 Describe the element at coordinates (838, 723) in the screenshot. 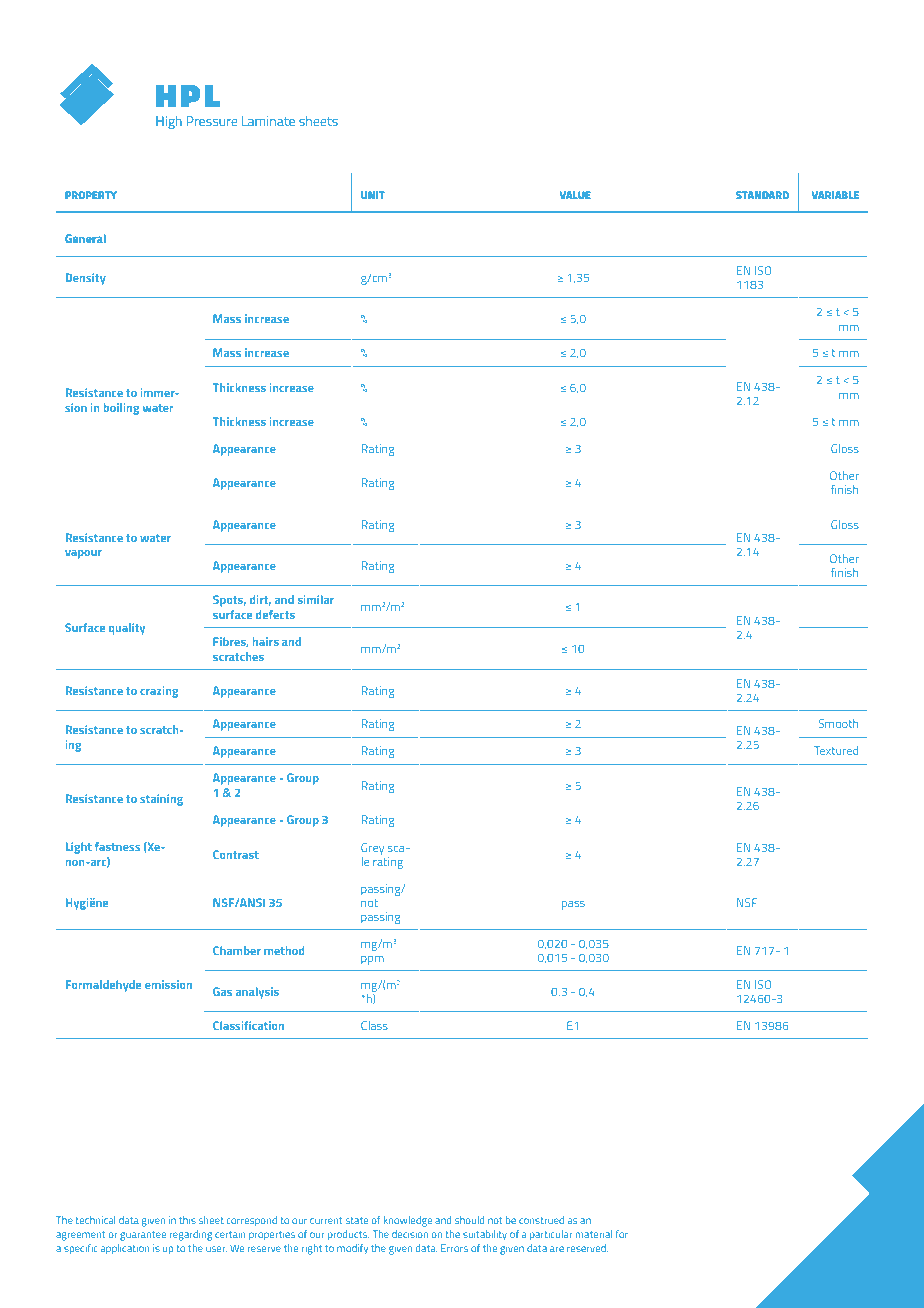

I see `Smooth` at that location.
